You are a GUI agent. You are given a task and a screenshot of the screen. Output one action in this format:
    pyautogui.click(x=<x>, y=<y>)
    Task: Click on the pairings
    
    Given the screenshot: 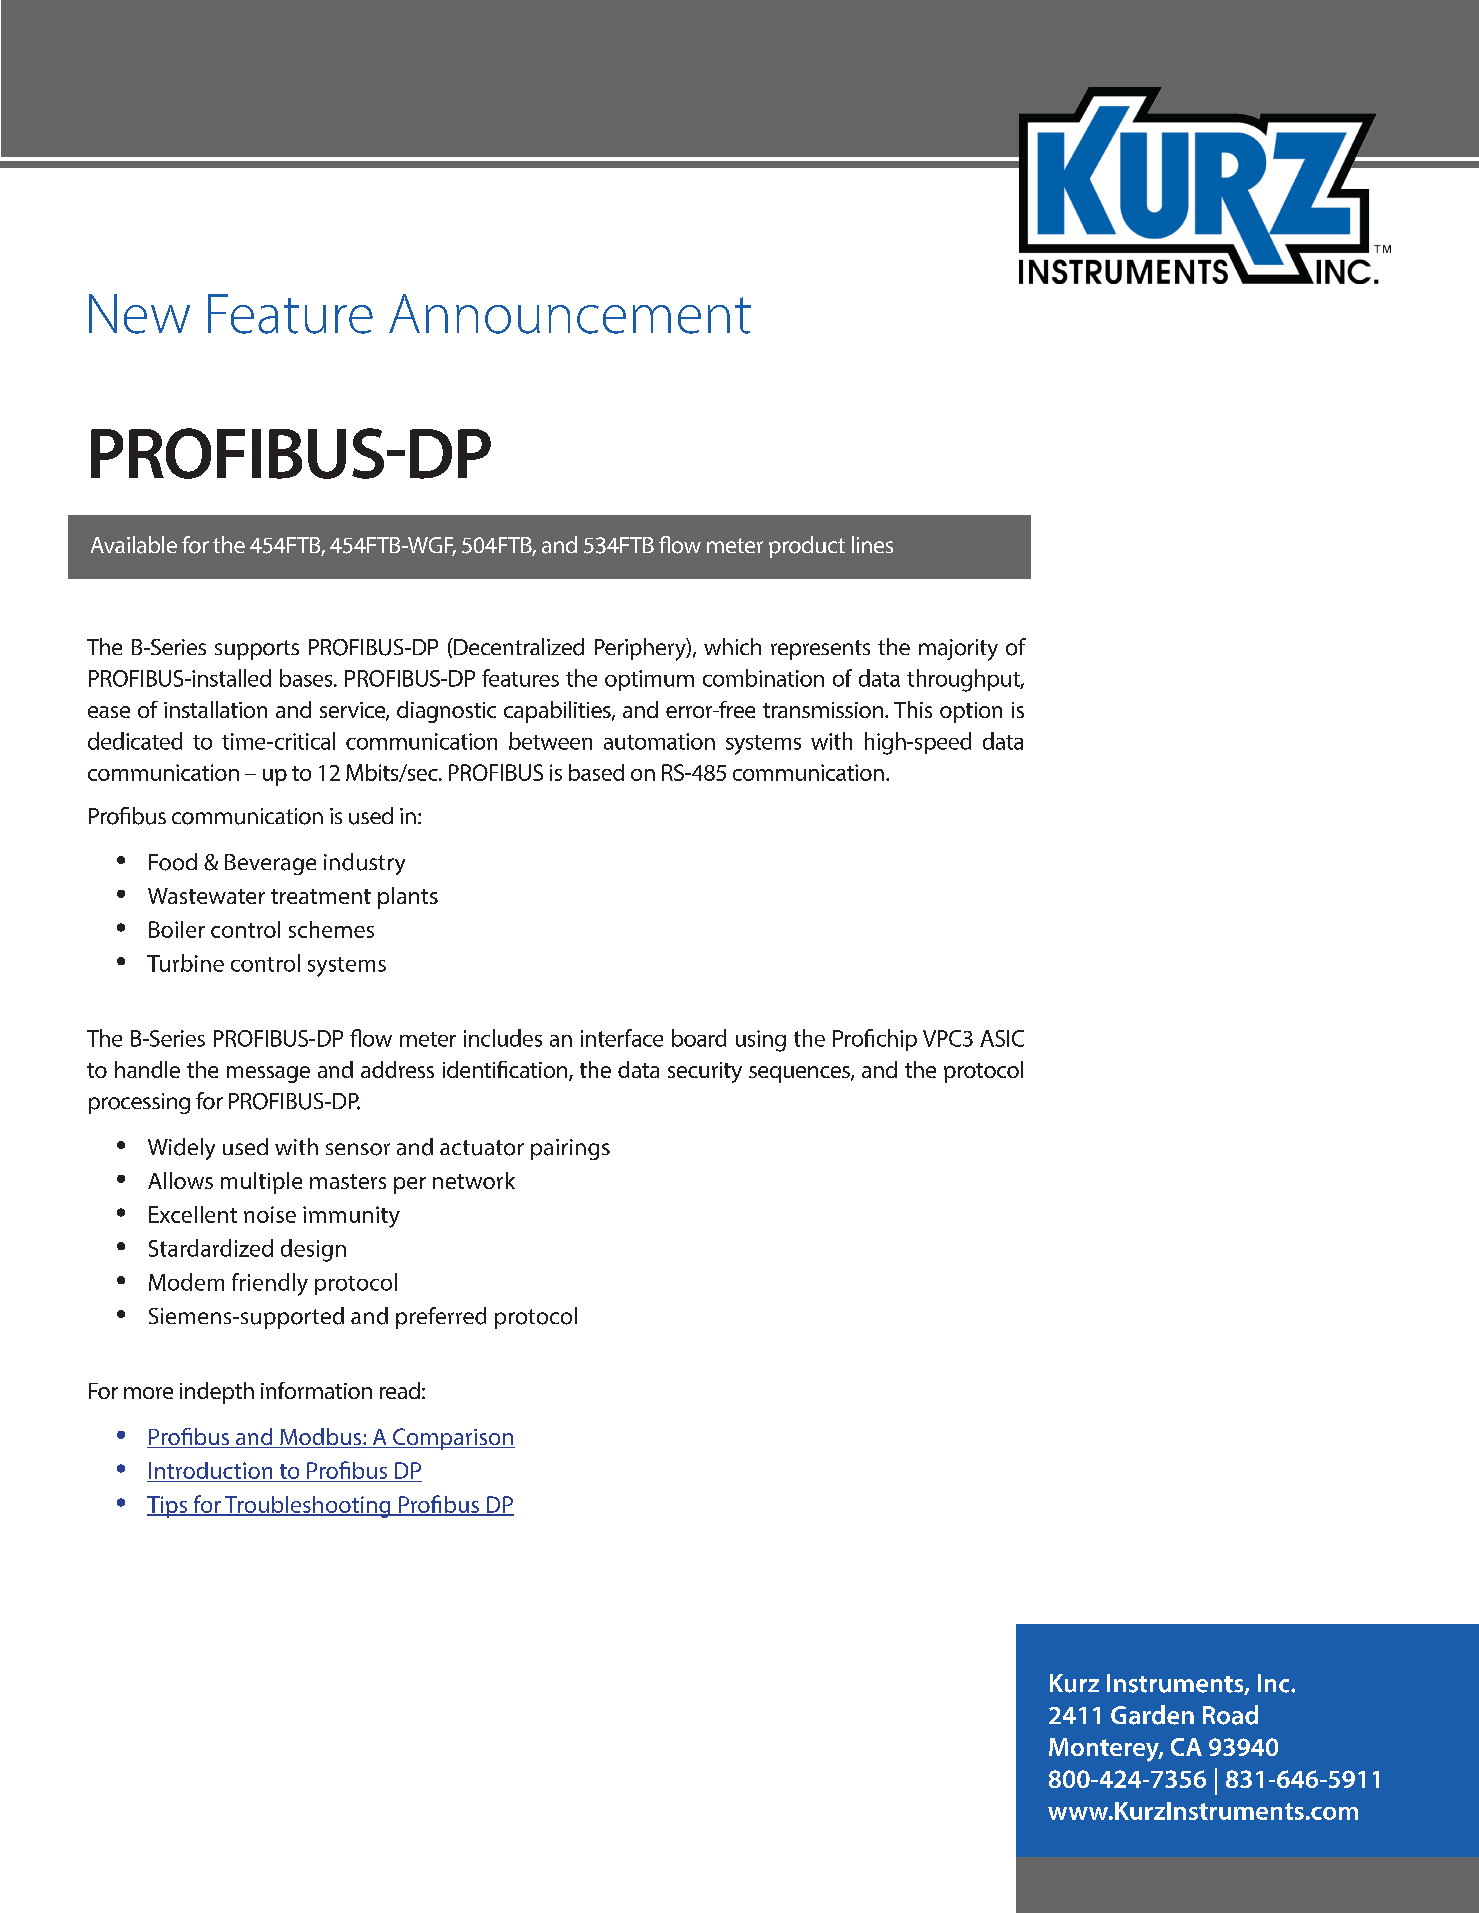 What is the action you would take?
    pyautogui.click(x=570, y=1149)
